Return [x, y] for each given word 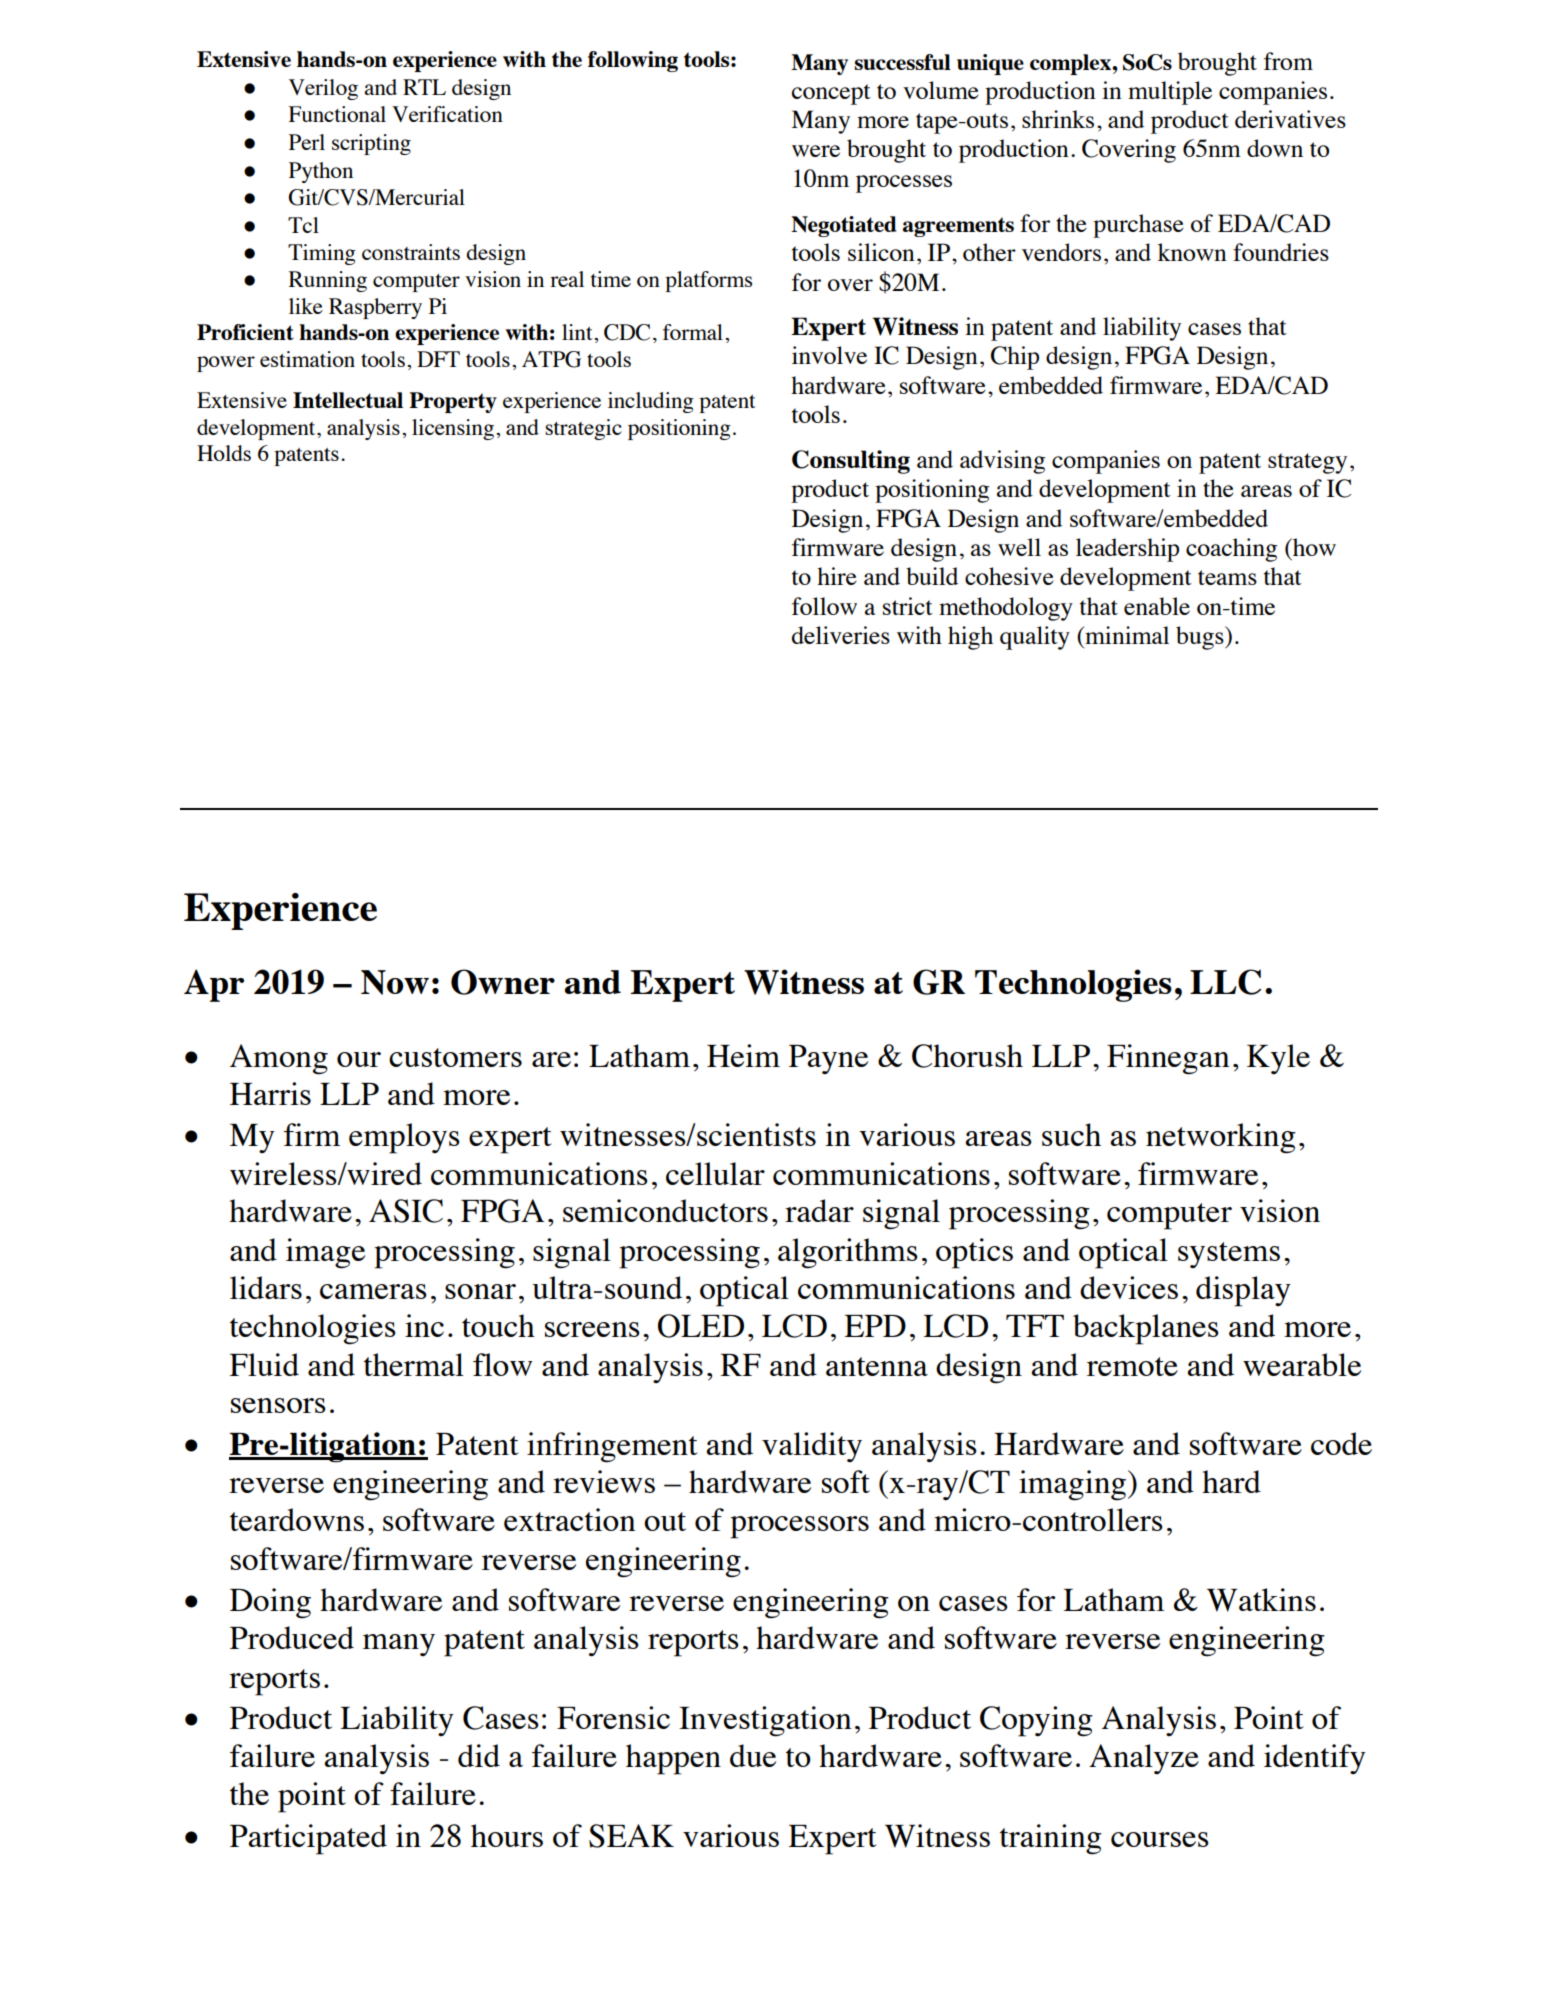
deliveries [841, 635]
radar [819, 1210]
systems [1229, 1255]
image [325, 1253]
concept [831, 94]
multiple [1170, 93]
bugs [1201, 638]
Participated [308, 1839]
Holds [224, 453]
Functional [337, 114]
